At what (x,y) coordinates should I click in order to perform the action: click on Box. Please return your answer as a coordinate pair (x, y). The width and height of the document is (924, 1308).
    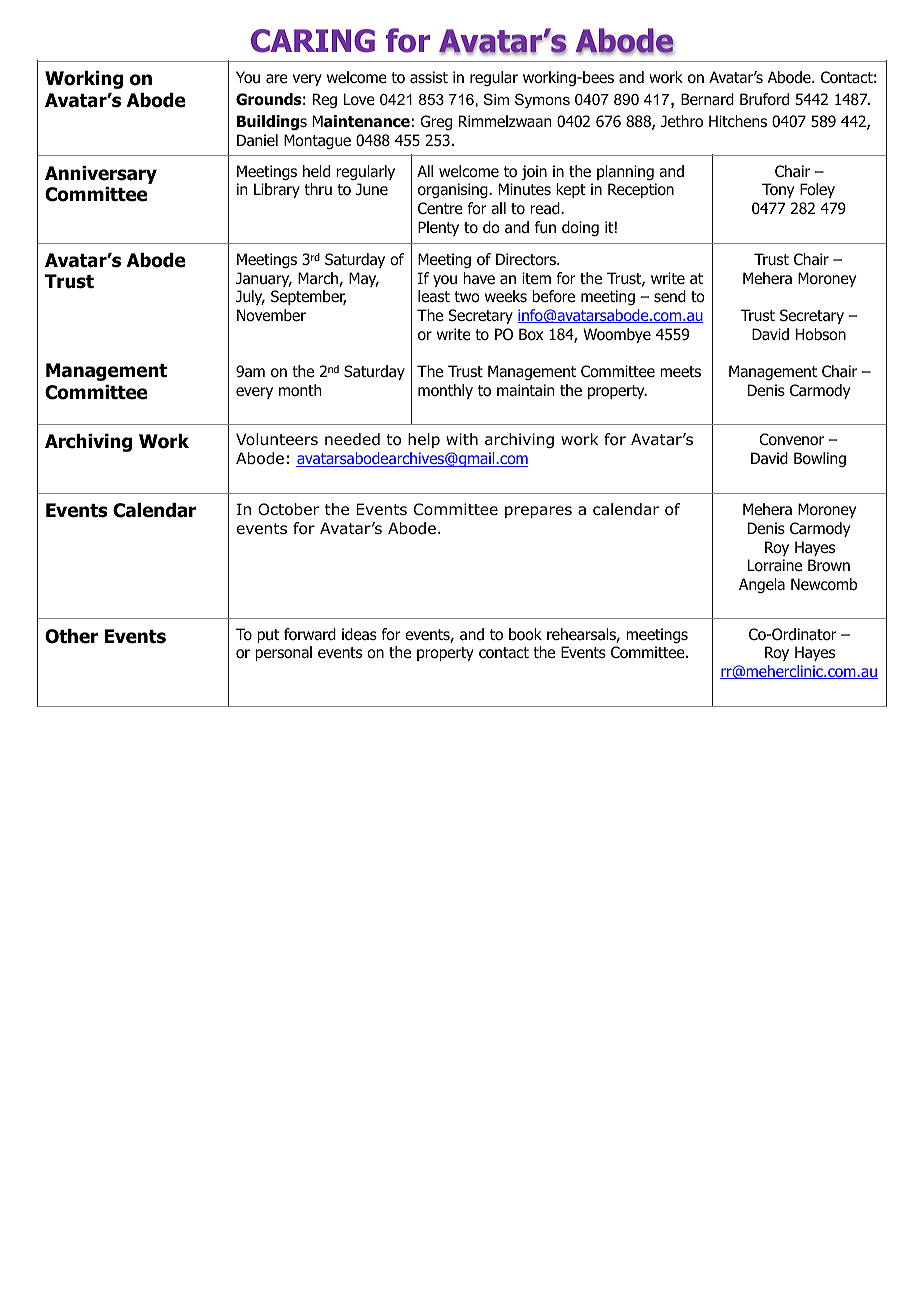
    Looking at the image, I should click on (531, 334).
